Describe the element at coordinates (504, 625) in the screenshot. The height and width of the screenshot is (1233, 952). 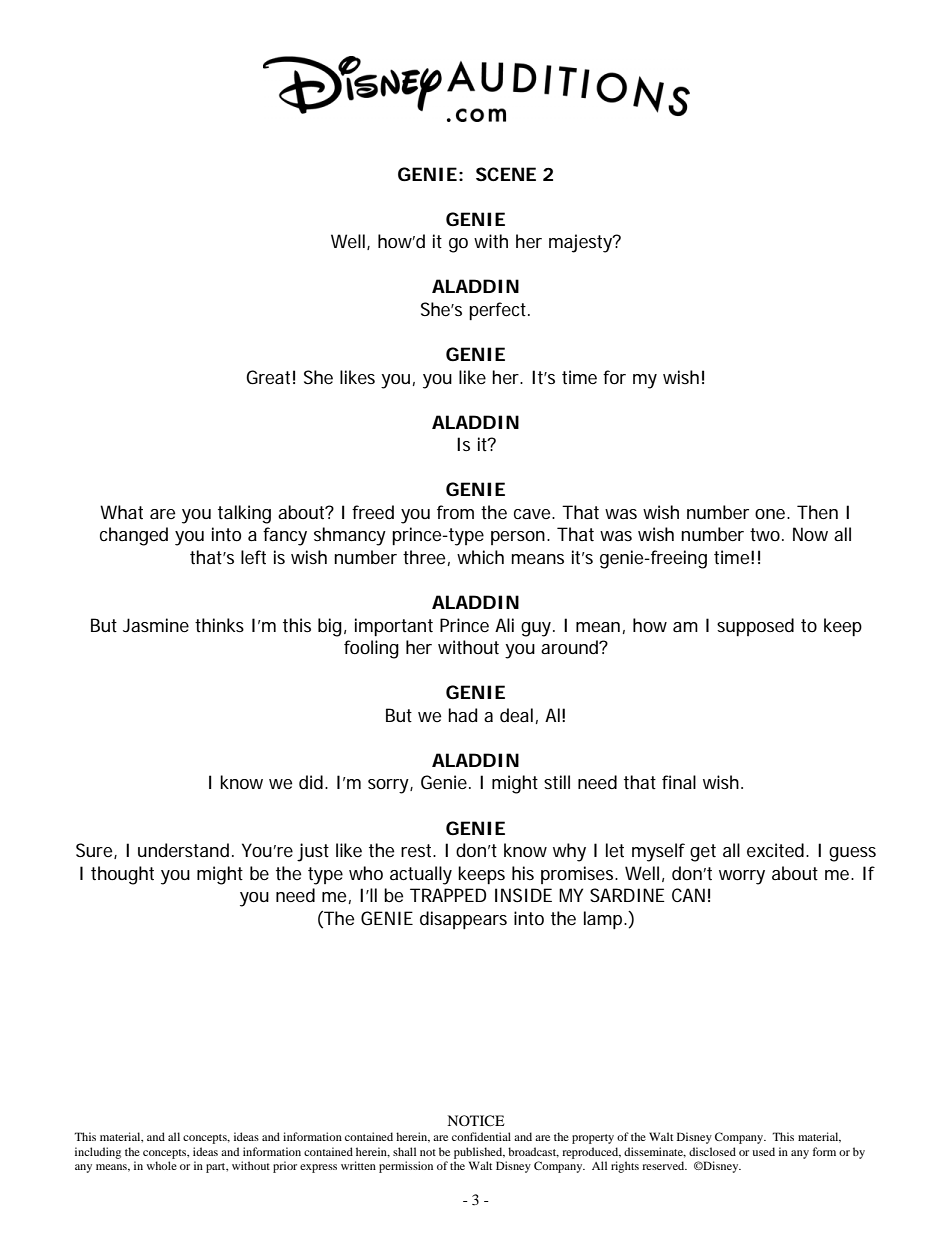
I see `Ali` at that location.
